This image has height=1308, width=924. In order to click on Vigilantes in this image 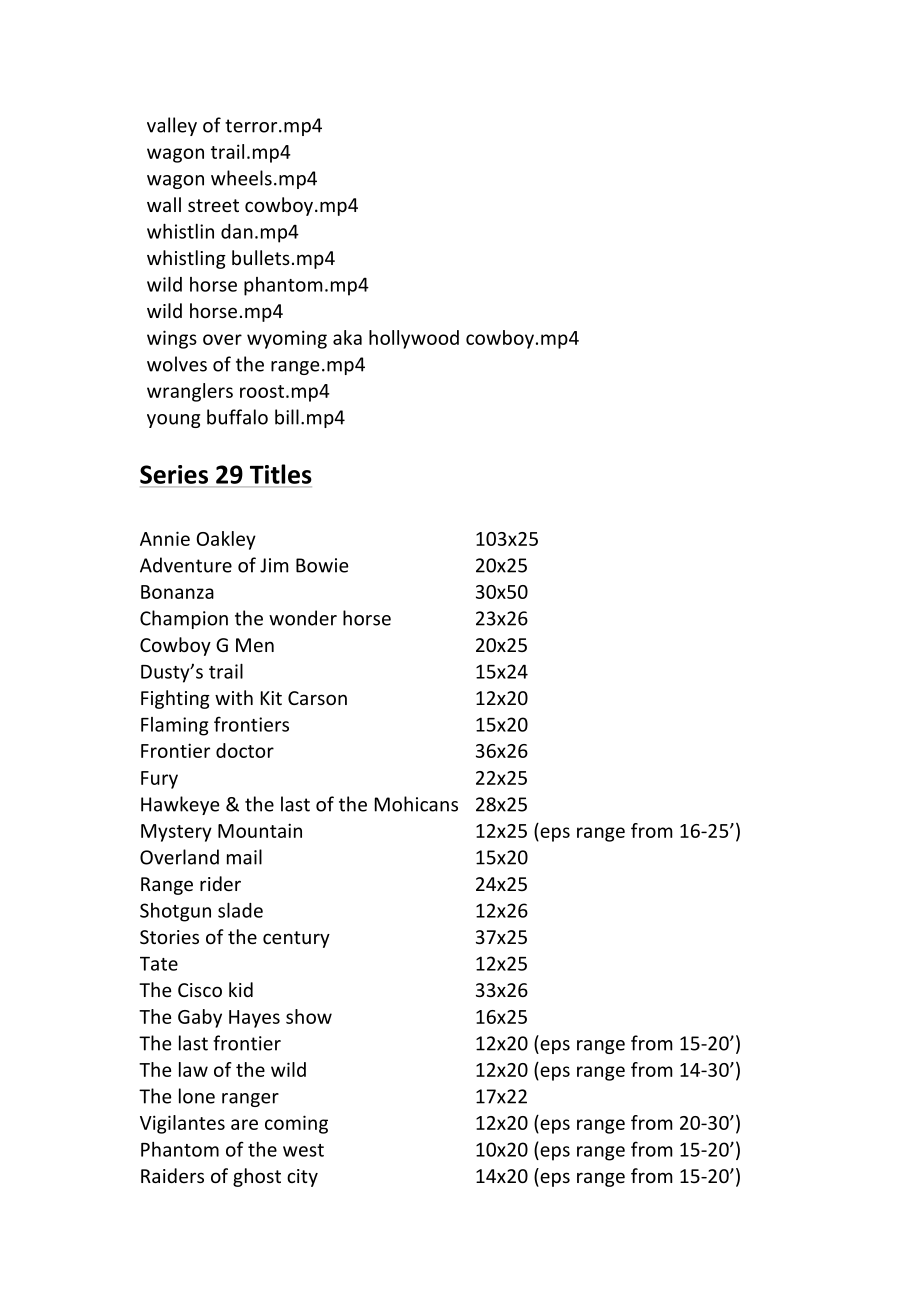, I will do `click(182, 1124)`.
